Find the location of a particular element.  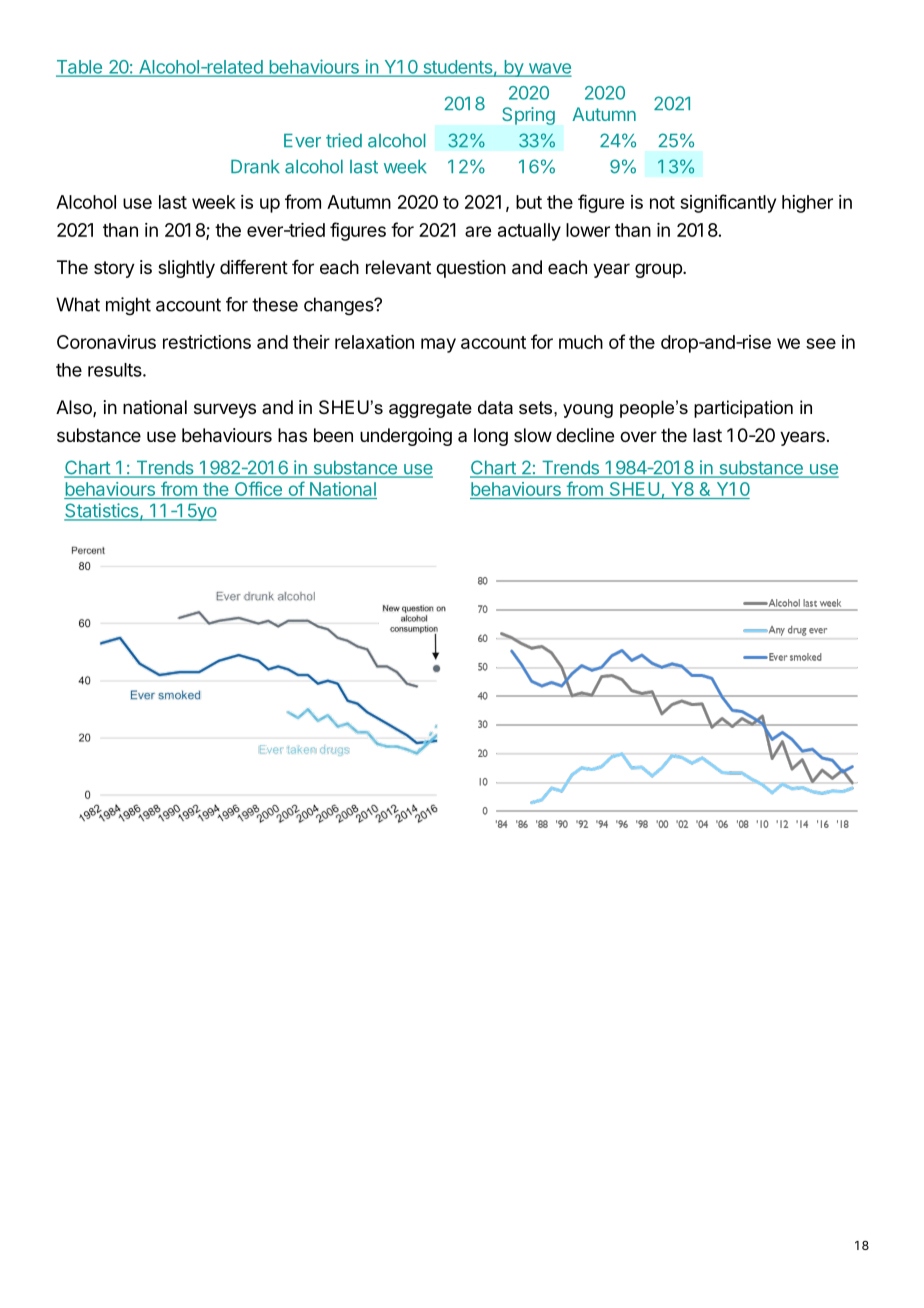

significantly is located at coordinates (728, 203).
